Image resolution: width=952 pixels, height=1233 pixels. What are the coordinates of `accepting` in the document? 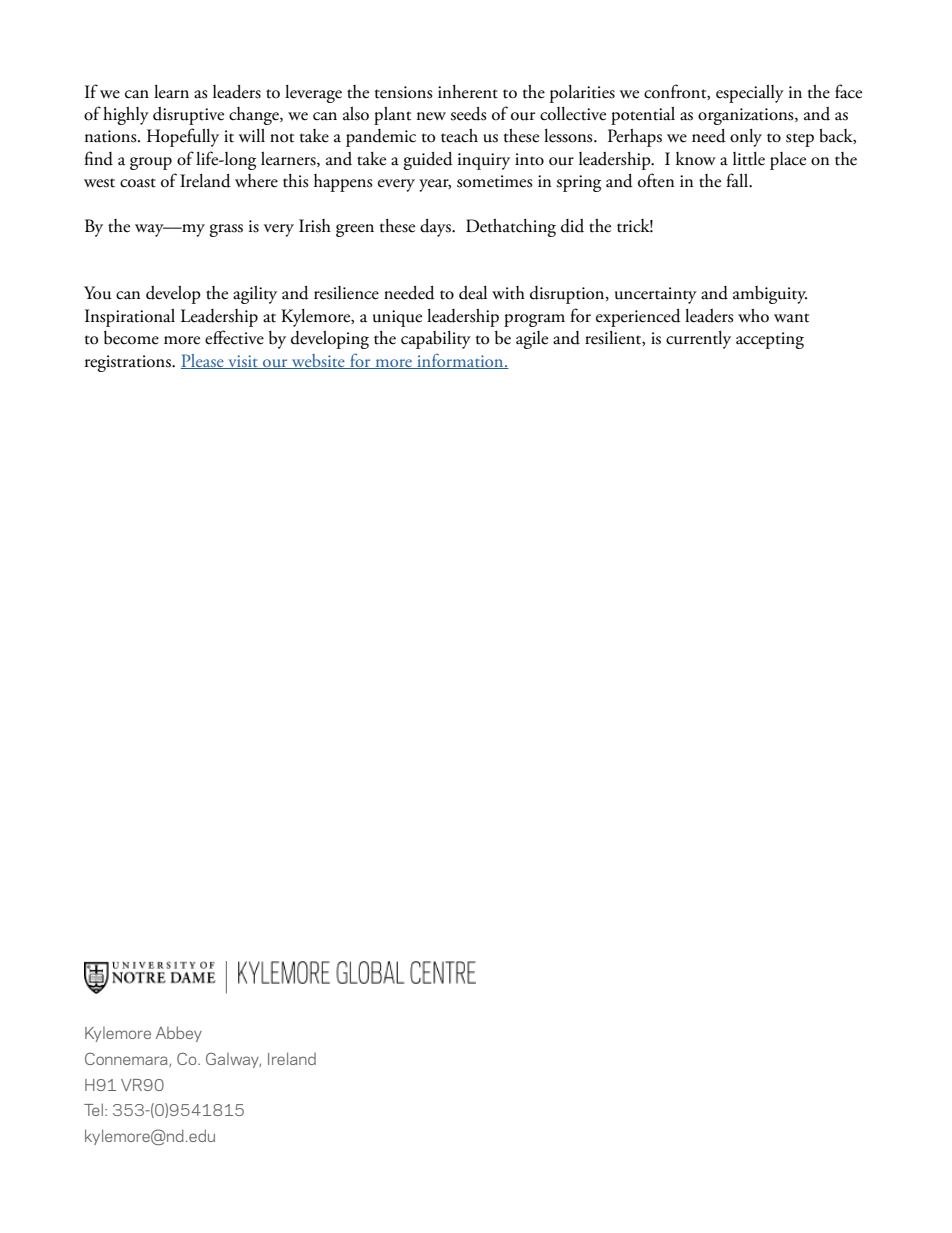 It's located at (770, 340).
